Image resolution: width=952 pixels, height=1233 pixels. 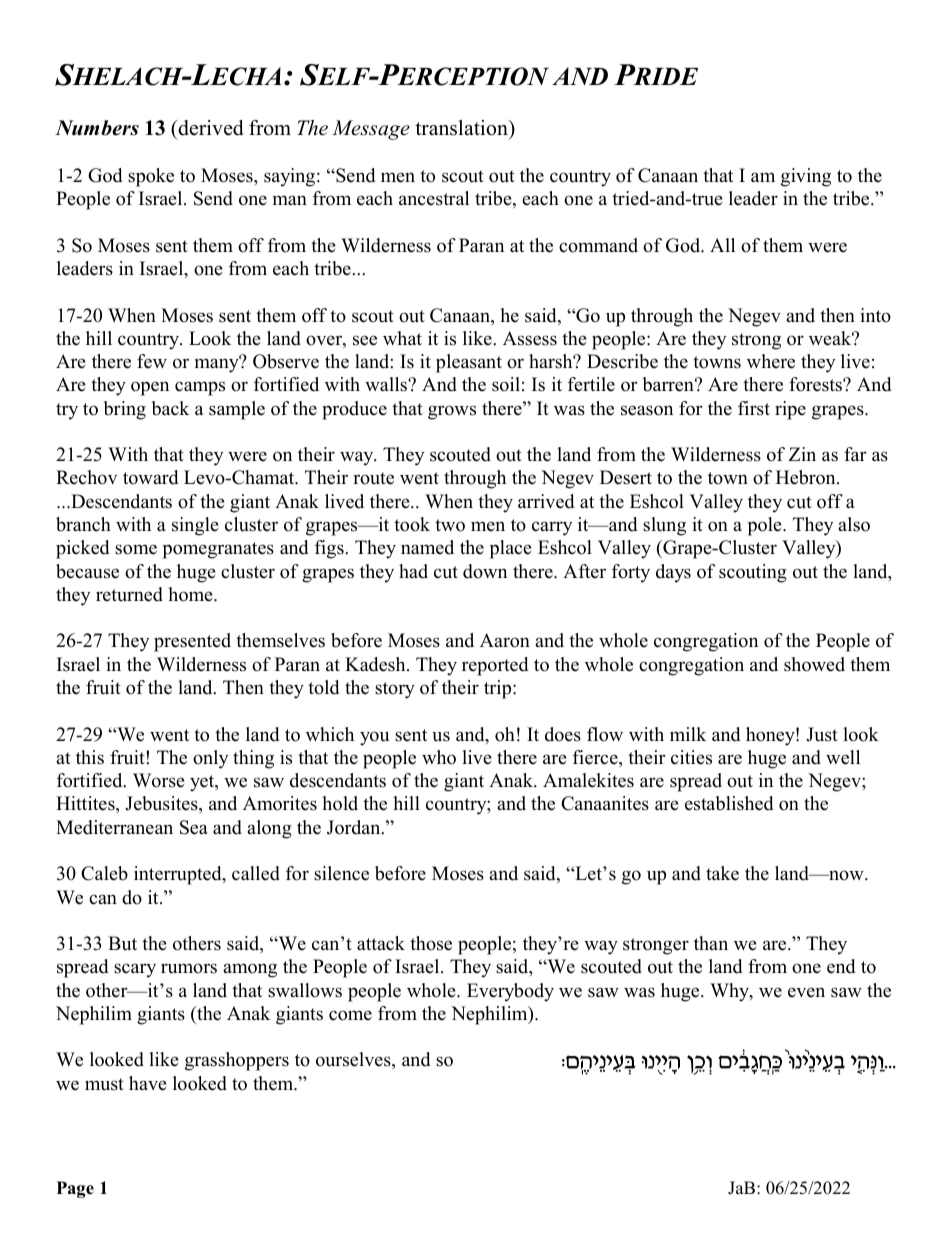 What do you see at coordinates (450, 525) in the image?
I see `two` at bounding box center [450, 525].
